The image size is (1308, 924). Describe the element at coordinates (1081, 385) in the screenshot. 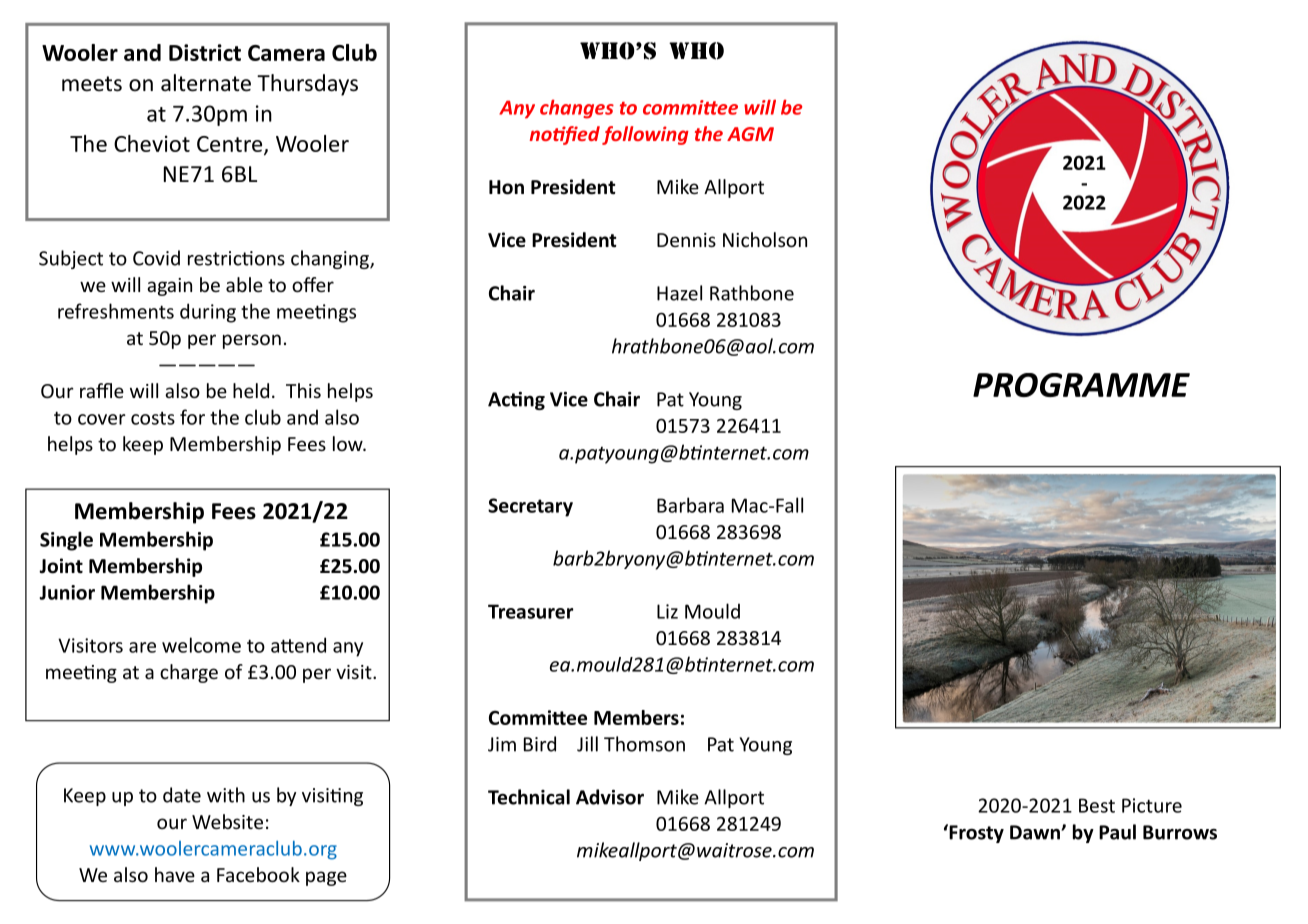

I see `PROGRAMME` at that location.
